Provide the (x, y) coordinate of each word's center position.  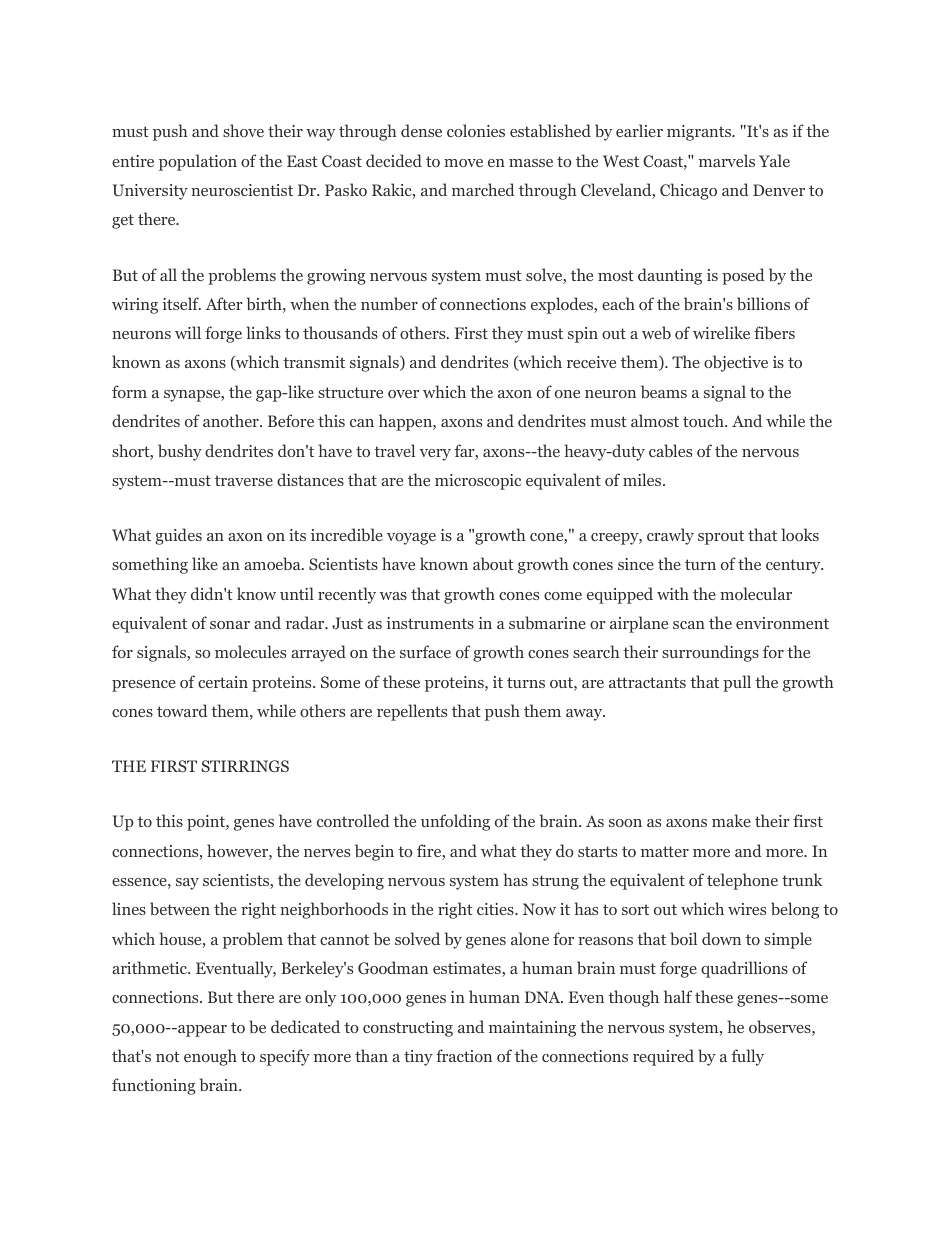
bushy (180, 452)
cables (670, 450)
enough (210, 1057)
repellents (412, 712)
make (731, 820)
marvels (727, 160)
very (435, 455)
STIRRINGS (245, 766)
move (463, 163)
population (198, 162)
